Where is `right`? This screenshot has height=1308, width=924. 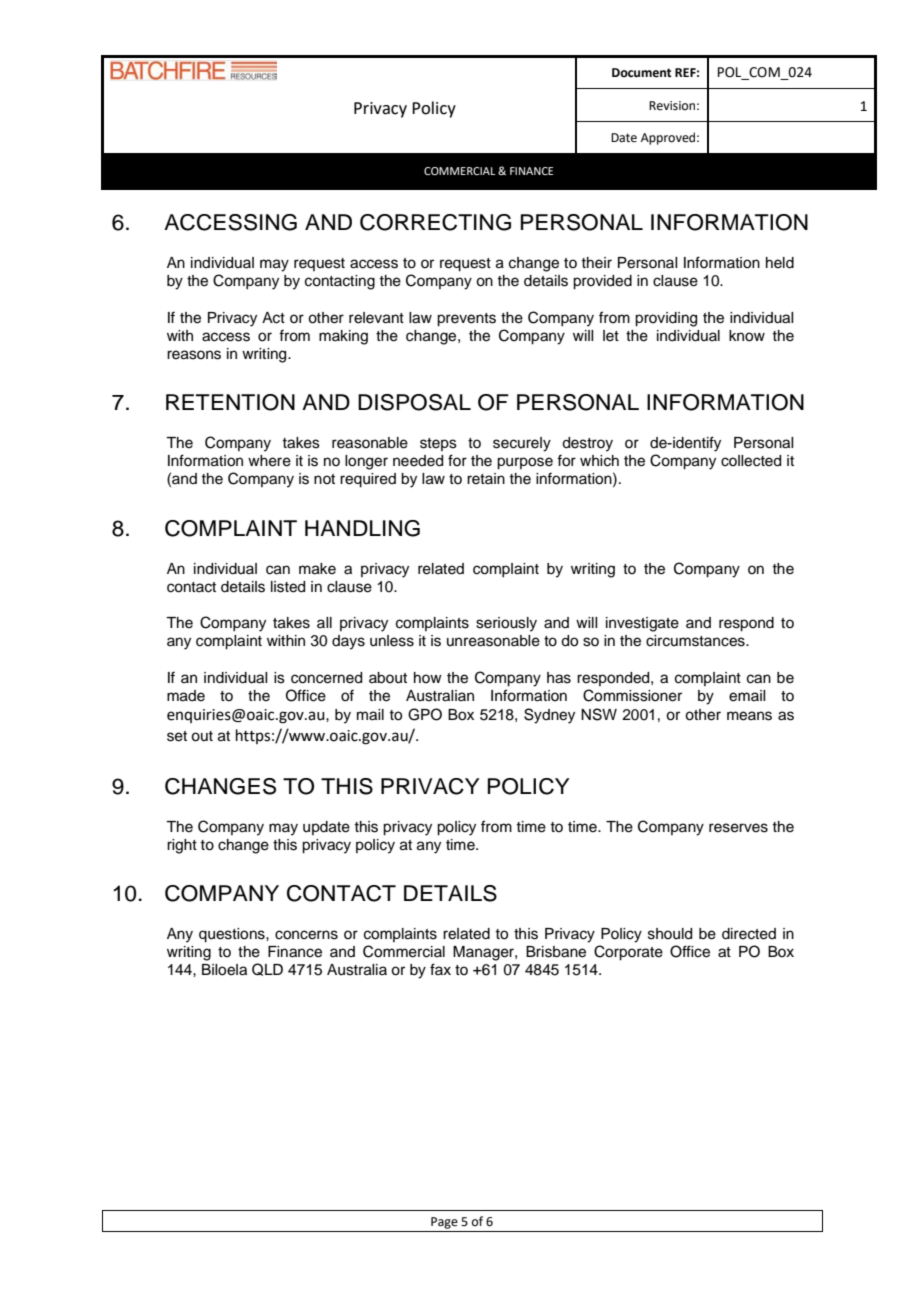 right is located at coordinates (182, 846).
